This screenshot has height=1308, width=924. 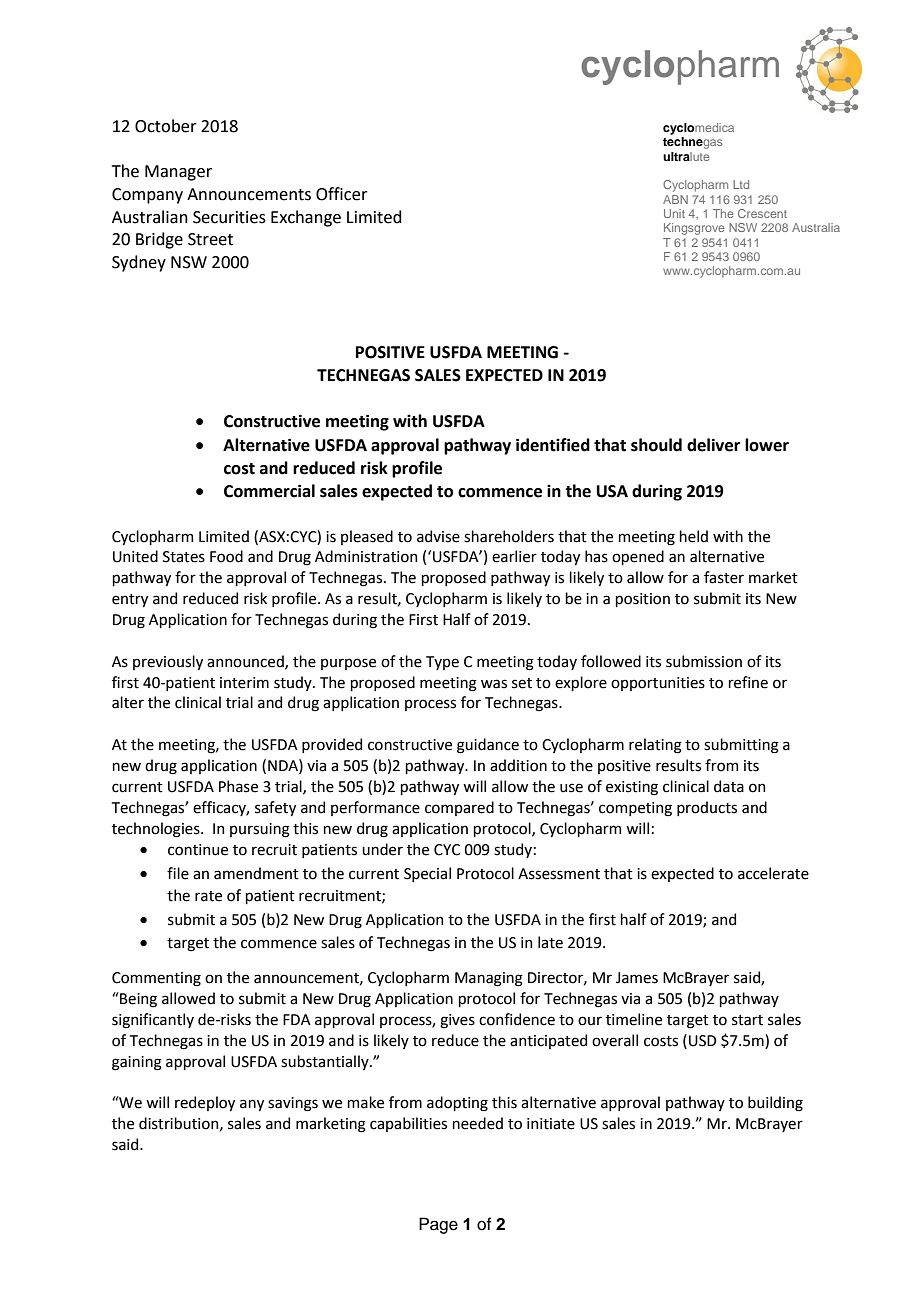 I want to click on interim, so click(x=244, y=683).
